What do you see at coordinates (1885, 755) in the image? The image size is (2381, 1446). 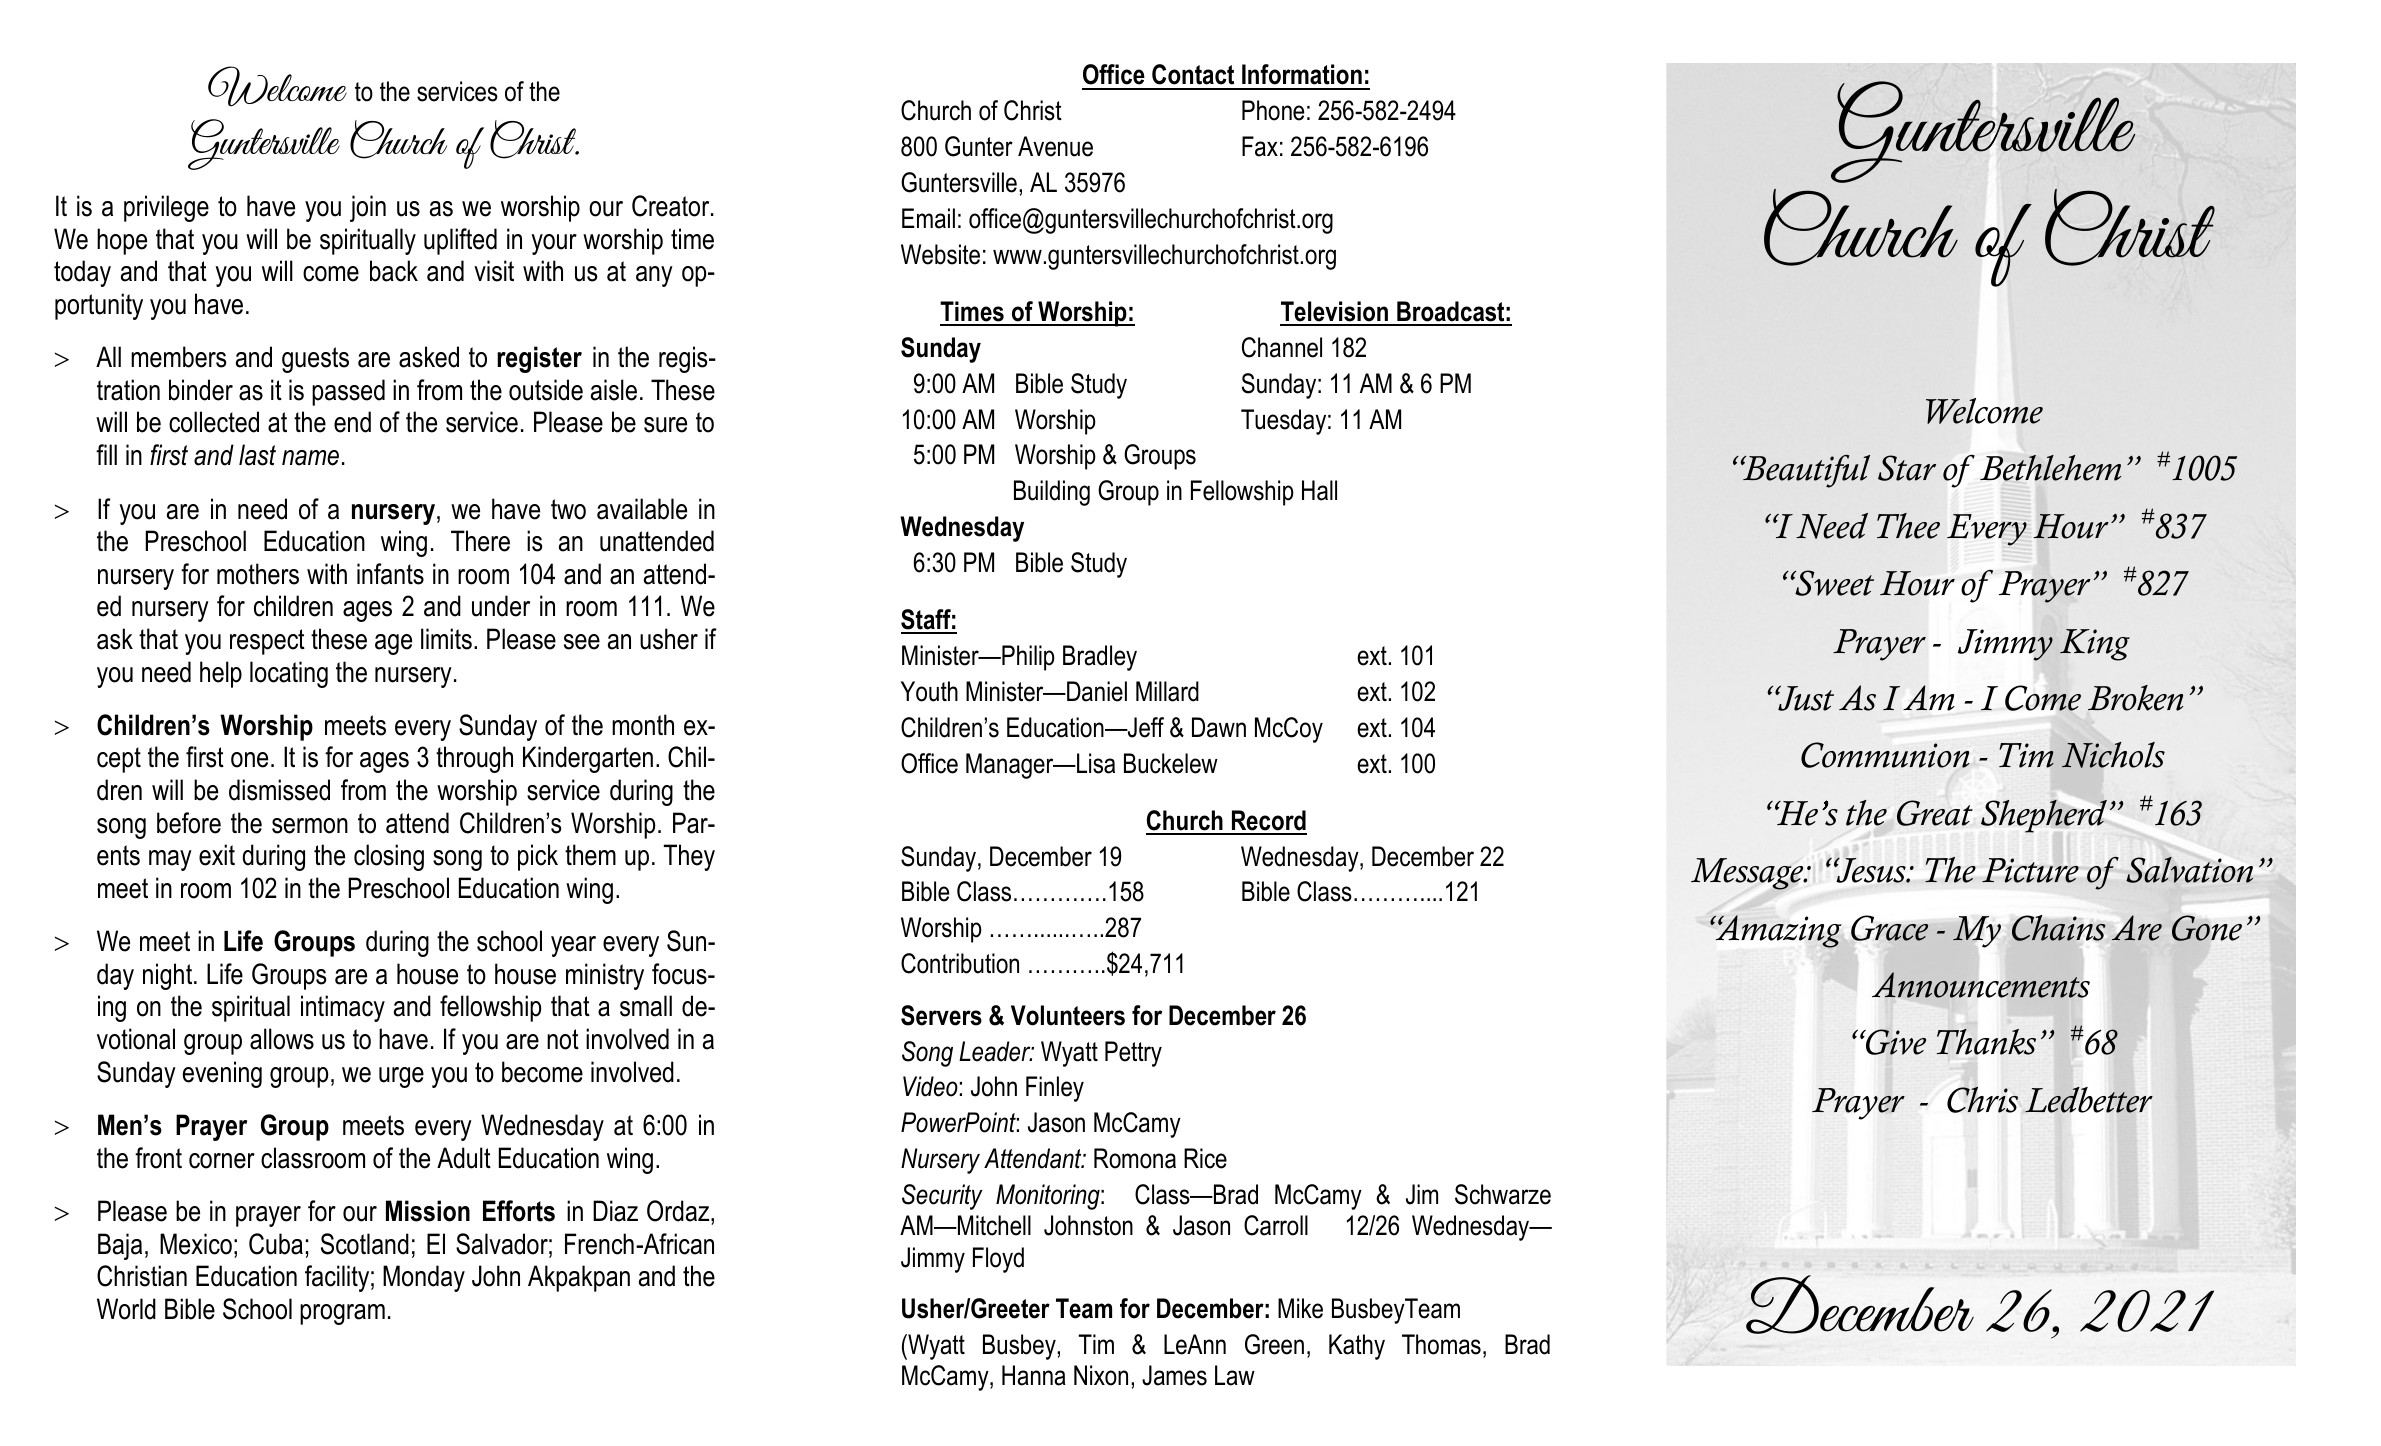 I see `Communion` at bounding box center [1885, 755].
